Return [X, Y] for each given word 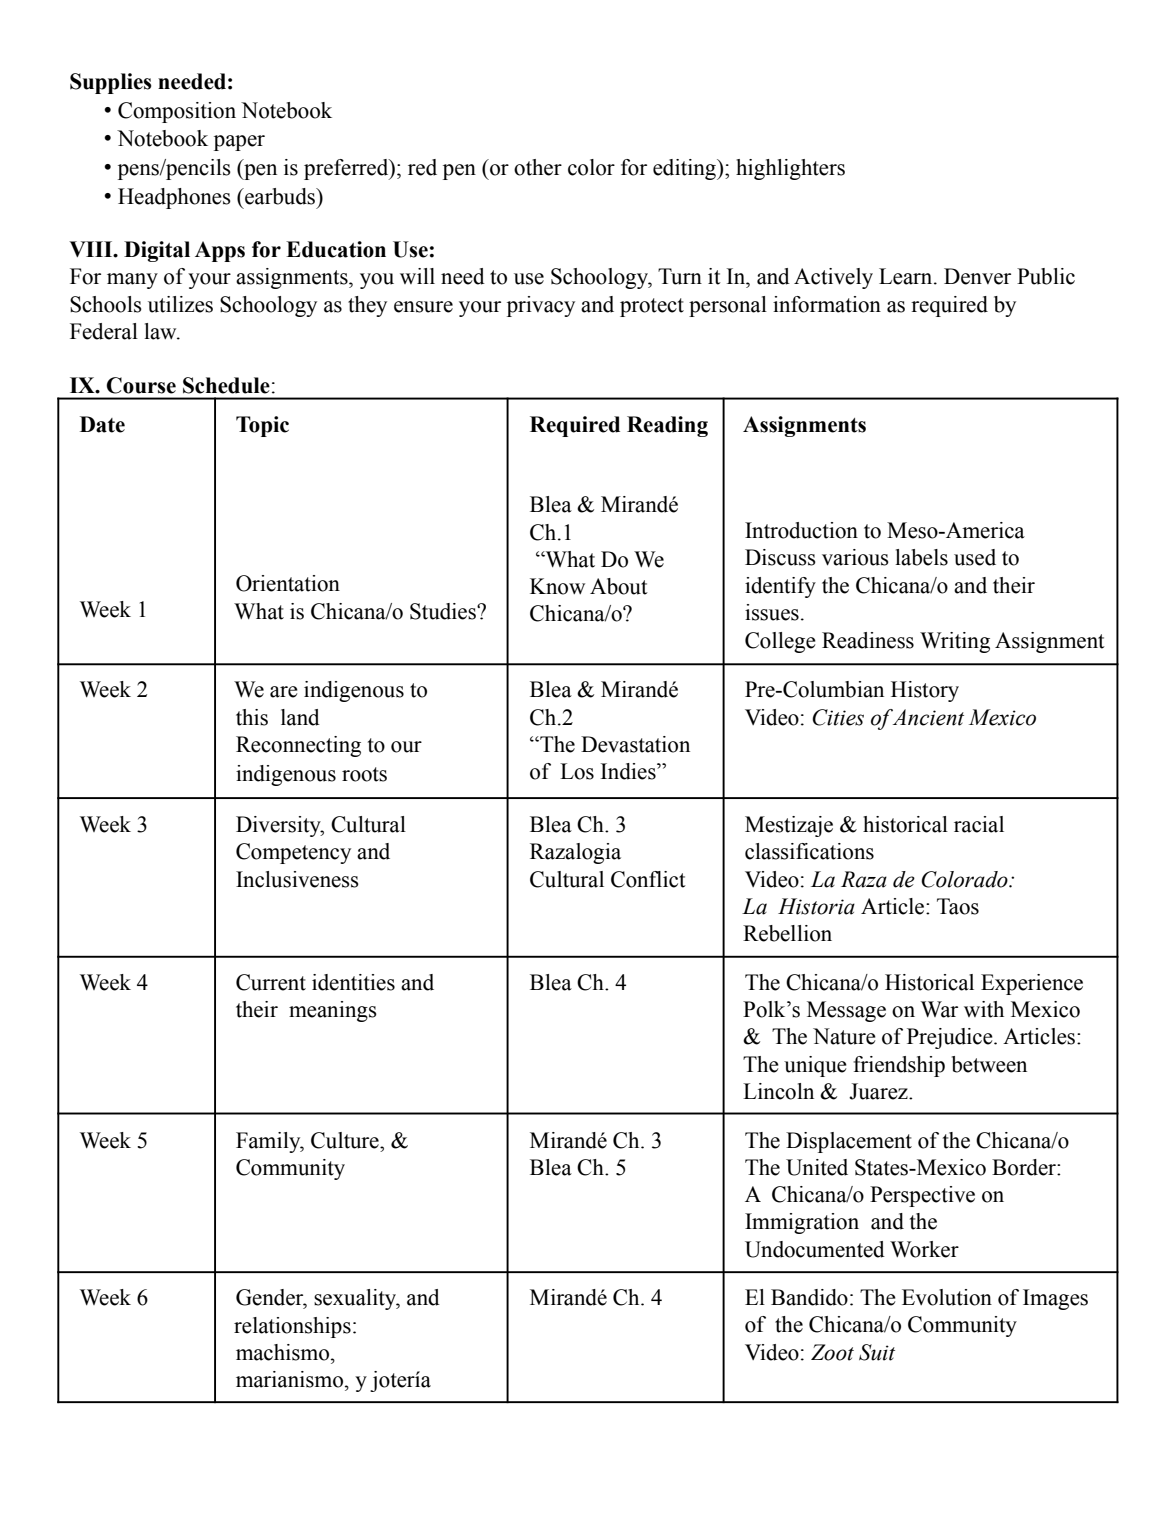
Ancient [927, 717]
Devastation [635, 744]
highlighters [790, 169]
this [252, 717]
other [538, 167]
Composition [177, 112]
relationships [292, 1327]
